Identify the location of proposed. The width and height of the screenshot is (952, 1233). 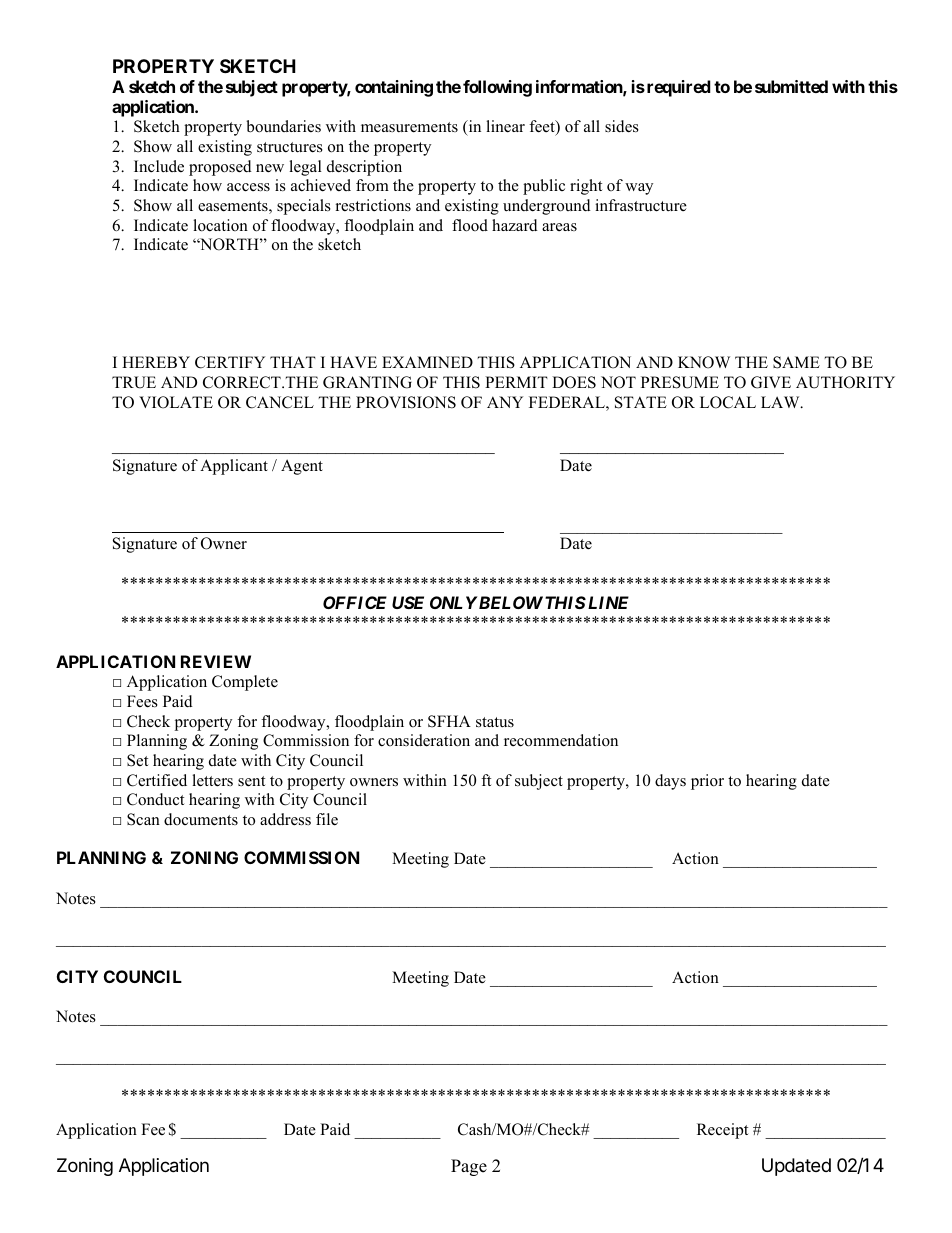
(220, 168).
